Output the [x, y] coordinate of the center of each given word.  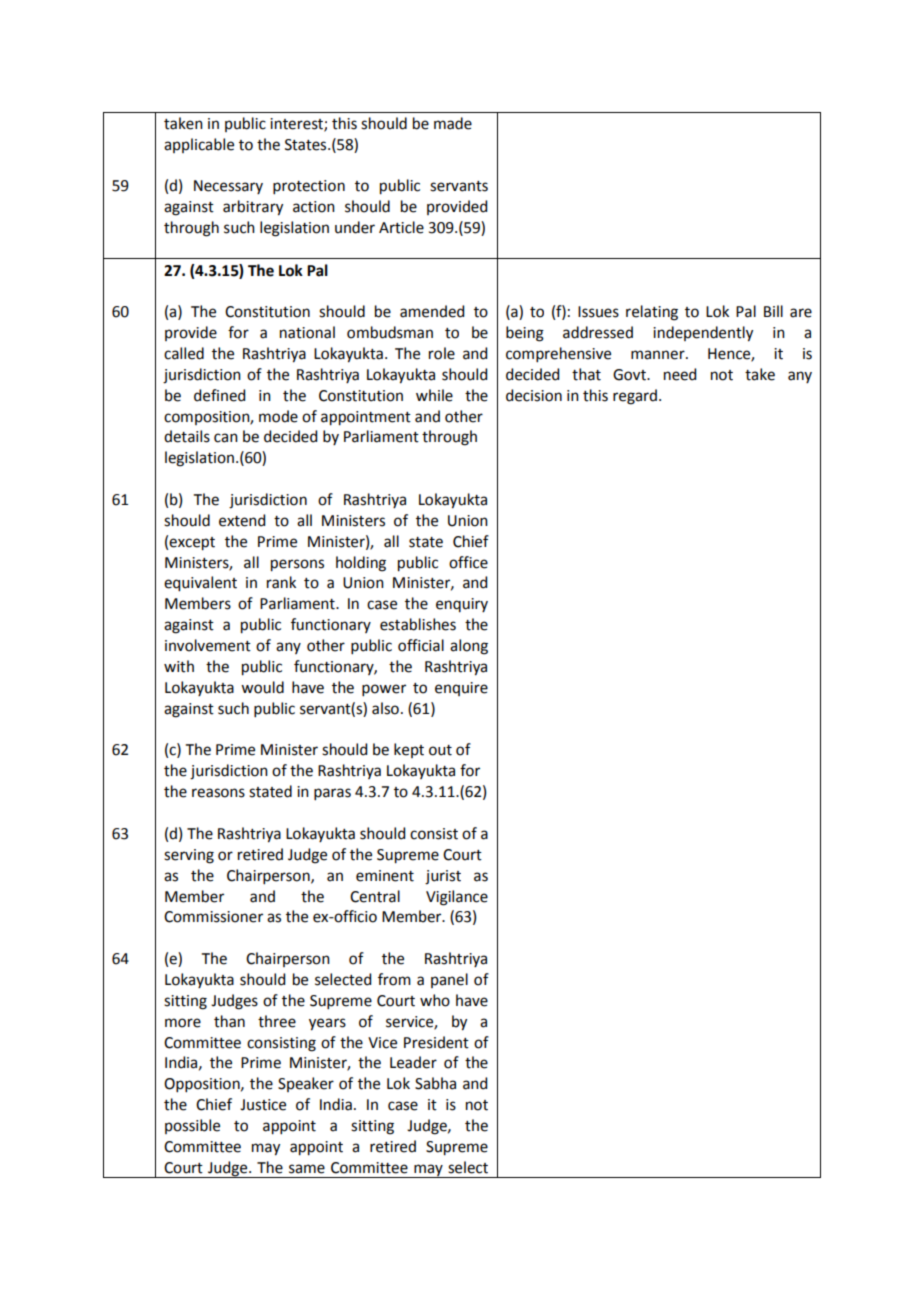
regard [635, 397]
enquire [461, 689]
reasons [218, 793]
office [468, 562]
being [525, 334]
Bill [773, 311]
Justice [263, 1105]
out [440, 750]
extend [242, 520]
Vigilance [457, 898]
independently [703, 334]
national [307, 332]
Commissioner [213, 917]
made [453, 123]
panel [449, 980]
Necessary [228, 187]
